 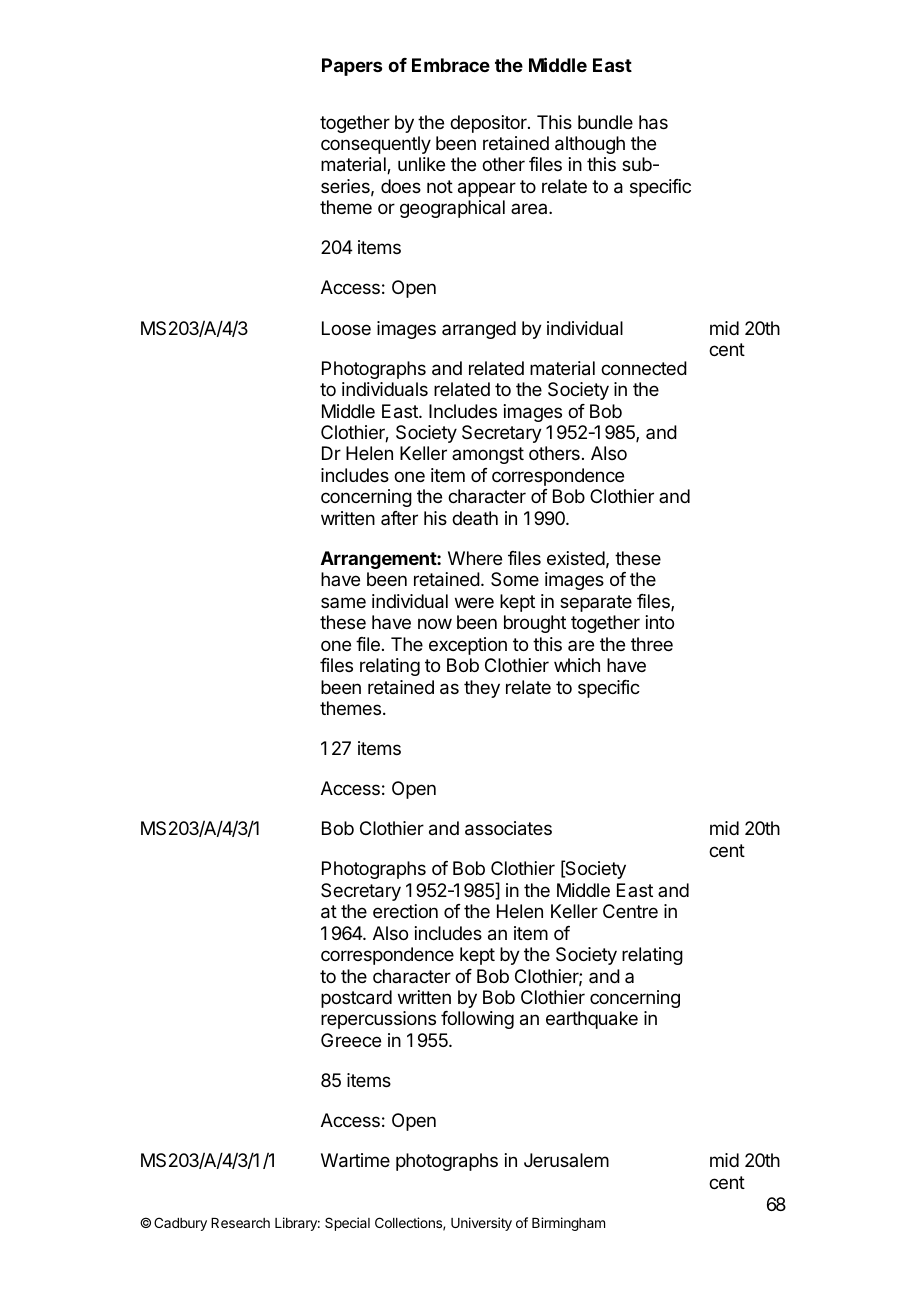 I want to click on Greece, so click(x=351, y=1040).
